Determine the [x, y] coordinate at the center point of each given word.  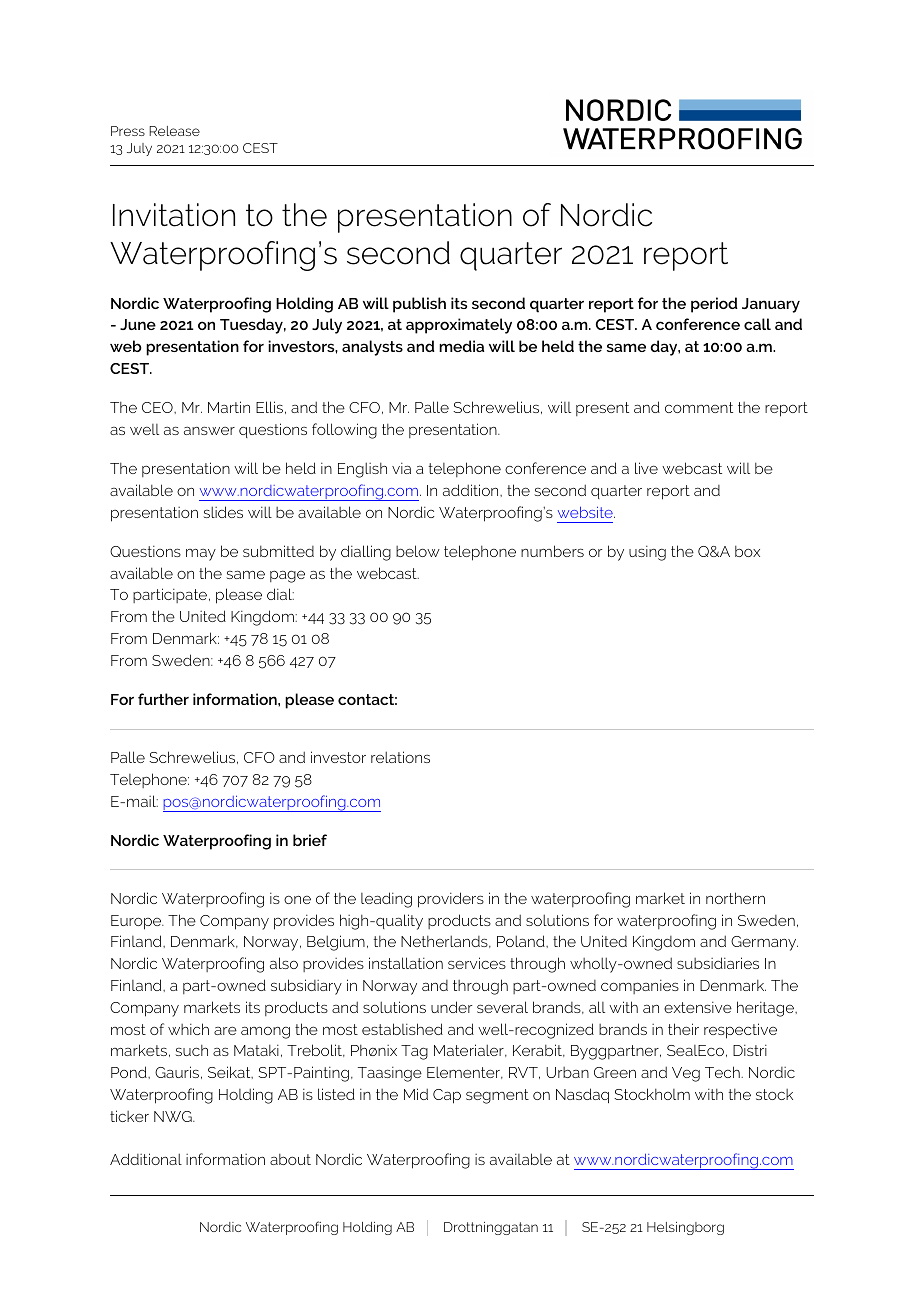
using [647, 553]
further [163, 699]
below [418, 551]
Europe [137, 922]
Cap [447, 1096]
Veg [686, 1074]
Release [174, 131]
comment [699, 407]
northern [735, 898]
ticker [129, 1116]
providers [451, 900]
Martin [229, 407]
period [714, 305]
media [461, 346]
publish [419, 305]
